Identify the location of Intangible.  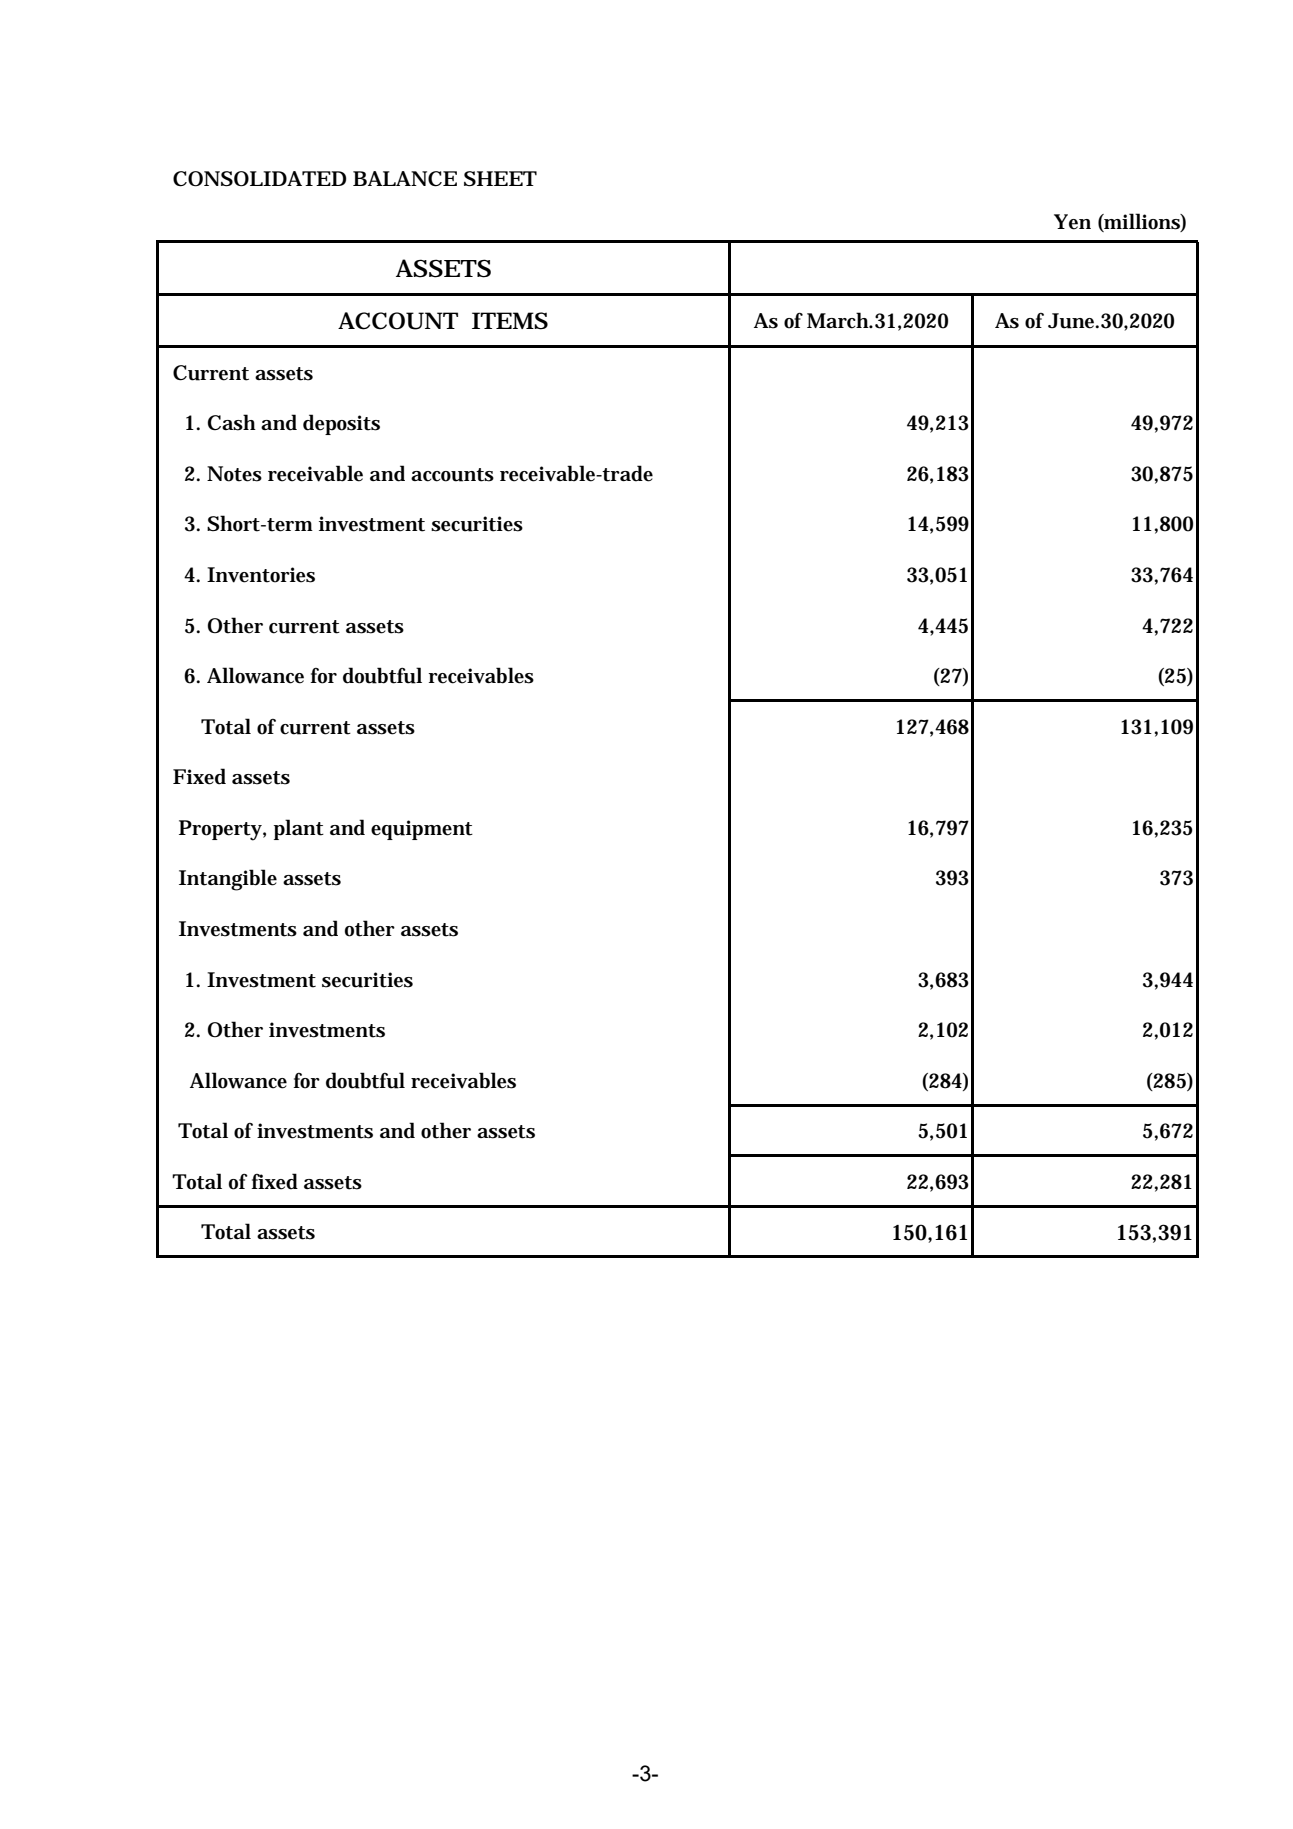
(228, 880).
